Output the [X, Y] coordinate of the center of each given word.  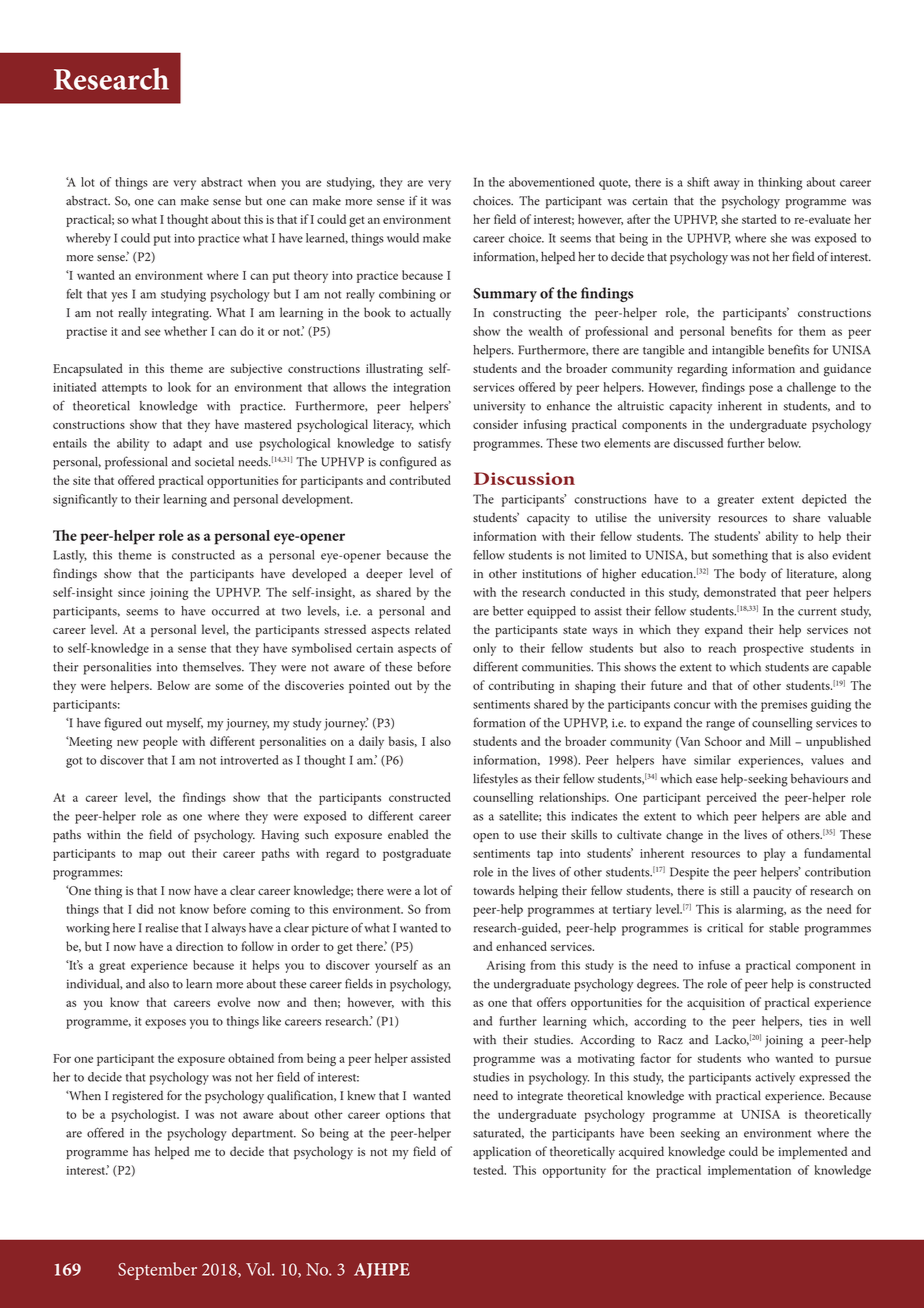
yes [119, 297]
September [157, 1271]
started [759, 219]
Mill [780, 741]
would [403, 238]
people [160, 742]
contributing [521, 687]
